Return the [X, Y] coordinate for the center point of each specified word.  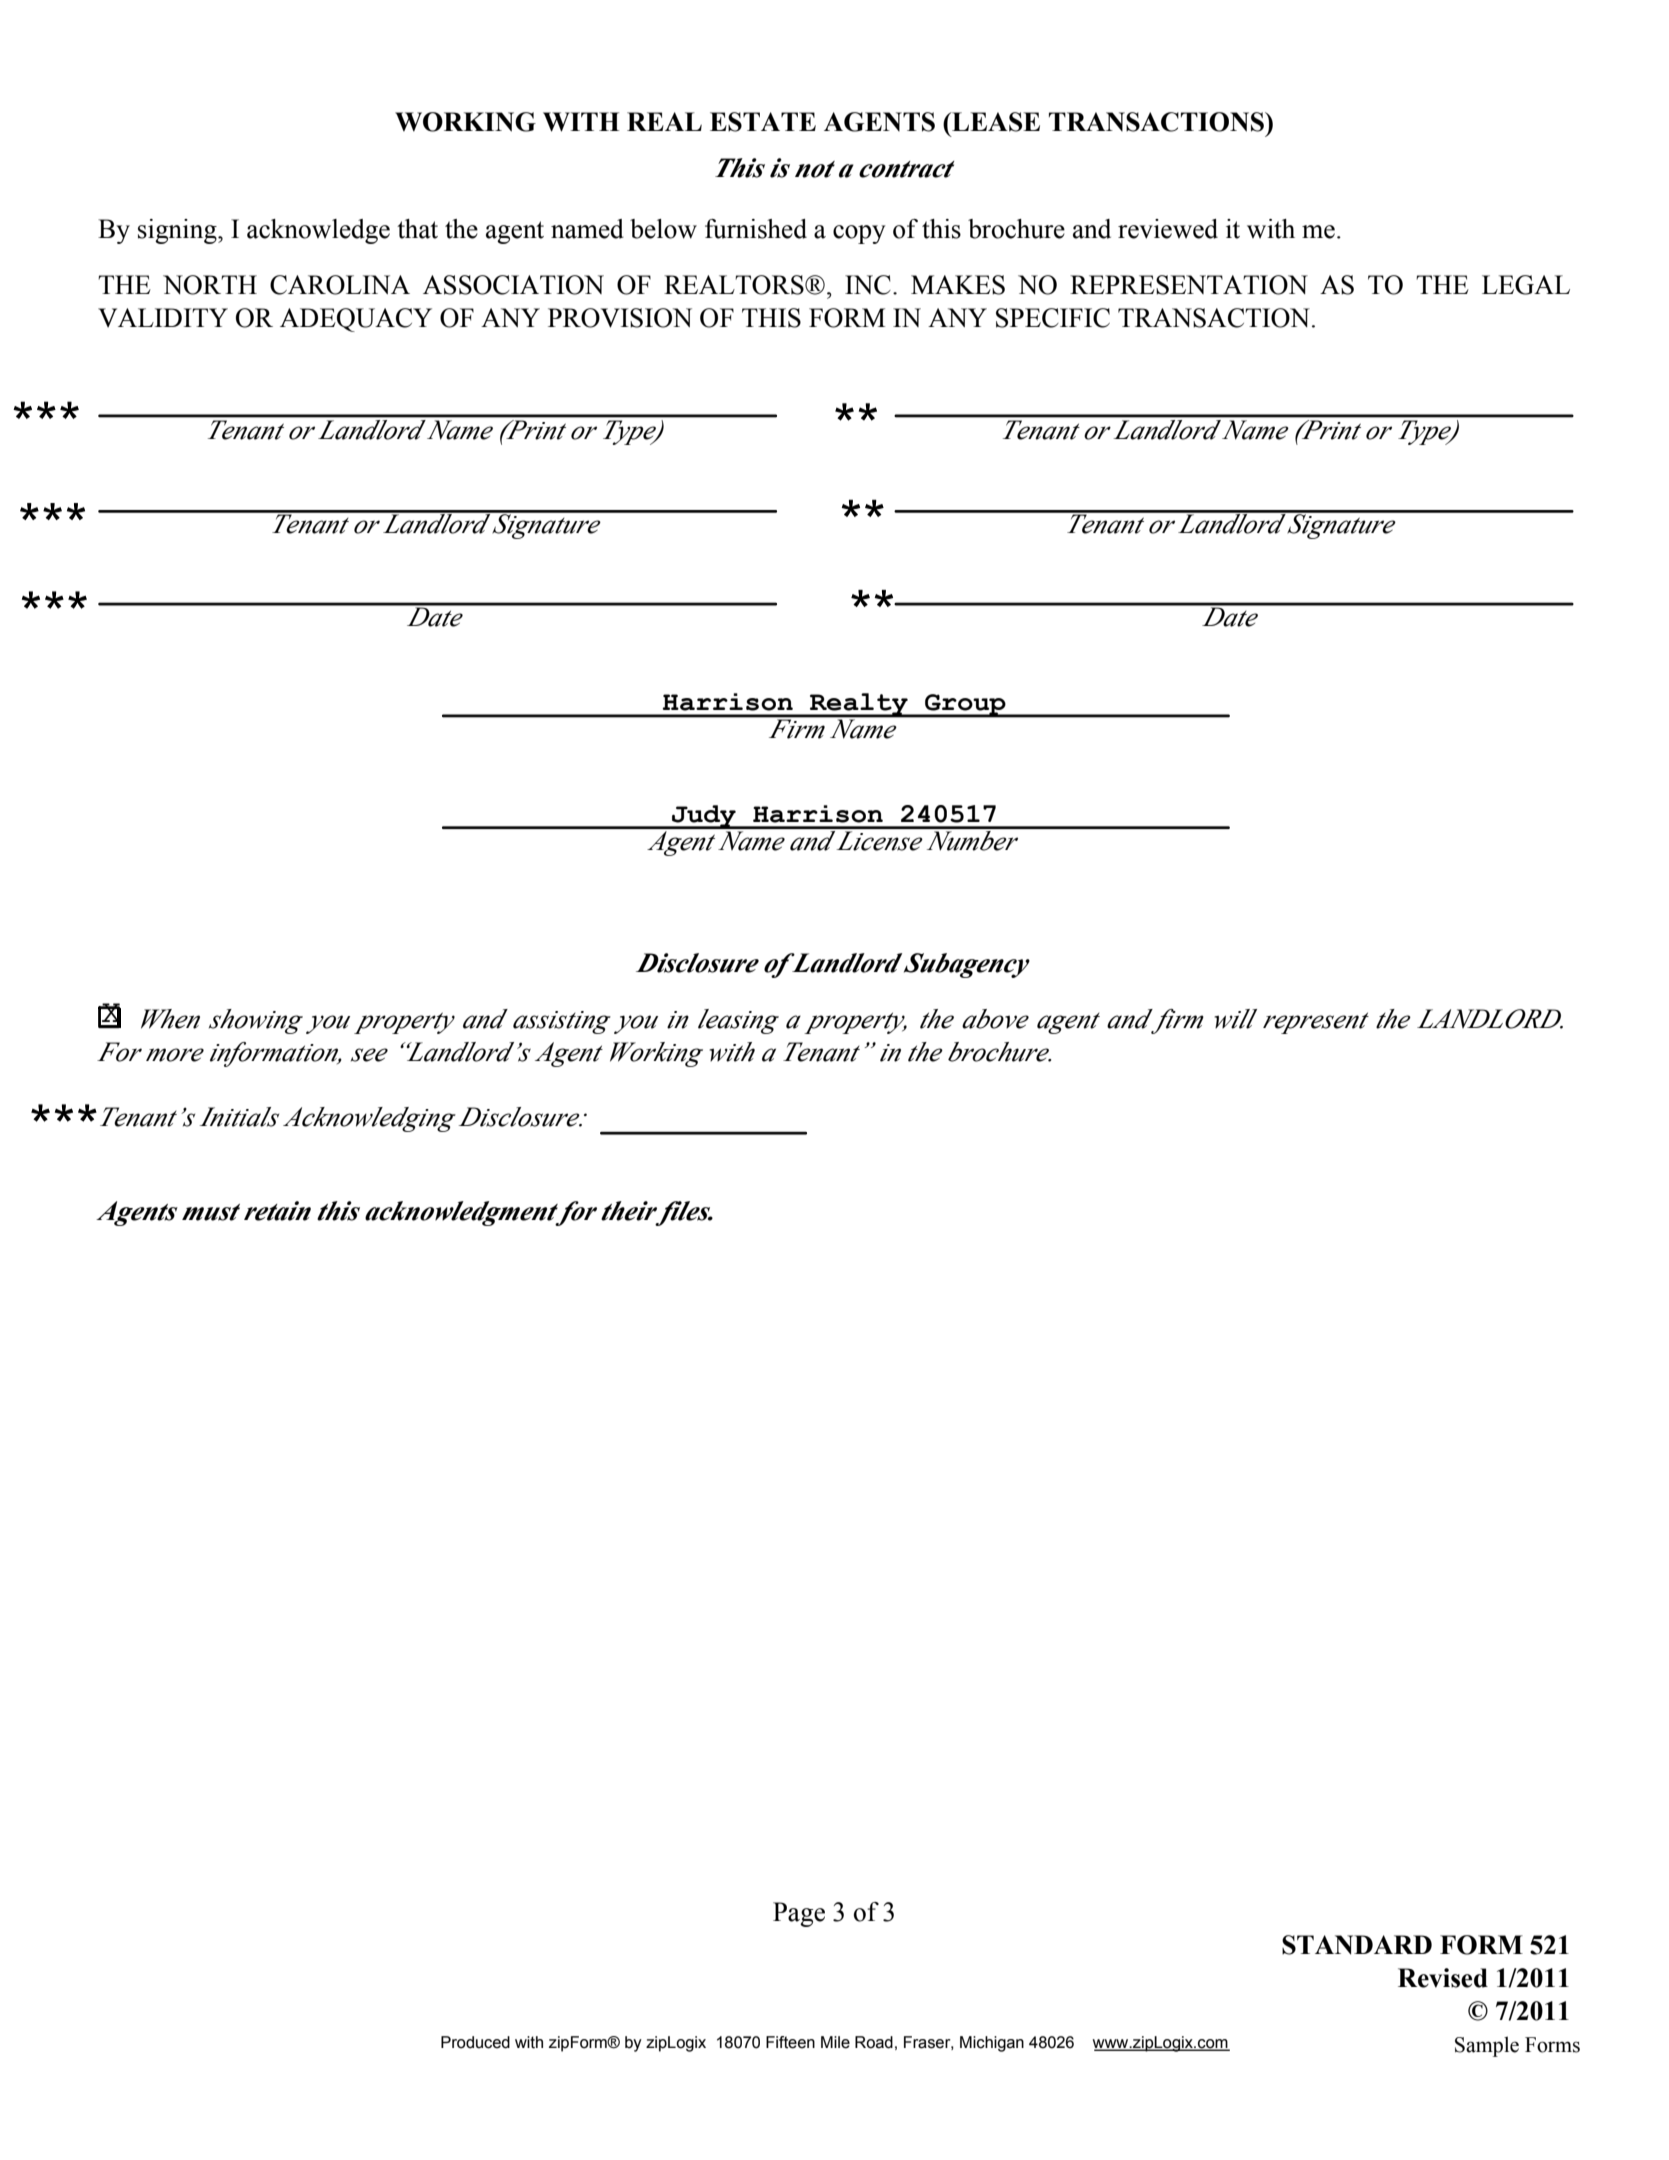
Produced [475, 2042]
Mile [835, 2042]
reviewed [1168, 229]
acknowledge [318, 231]
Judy [704, 817]
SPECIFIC [1053, 318]
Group [965, 706]
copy [859, 234]
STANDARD [1357, 1945]
